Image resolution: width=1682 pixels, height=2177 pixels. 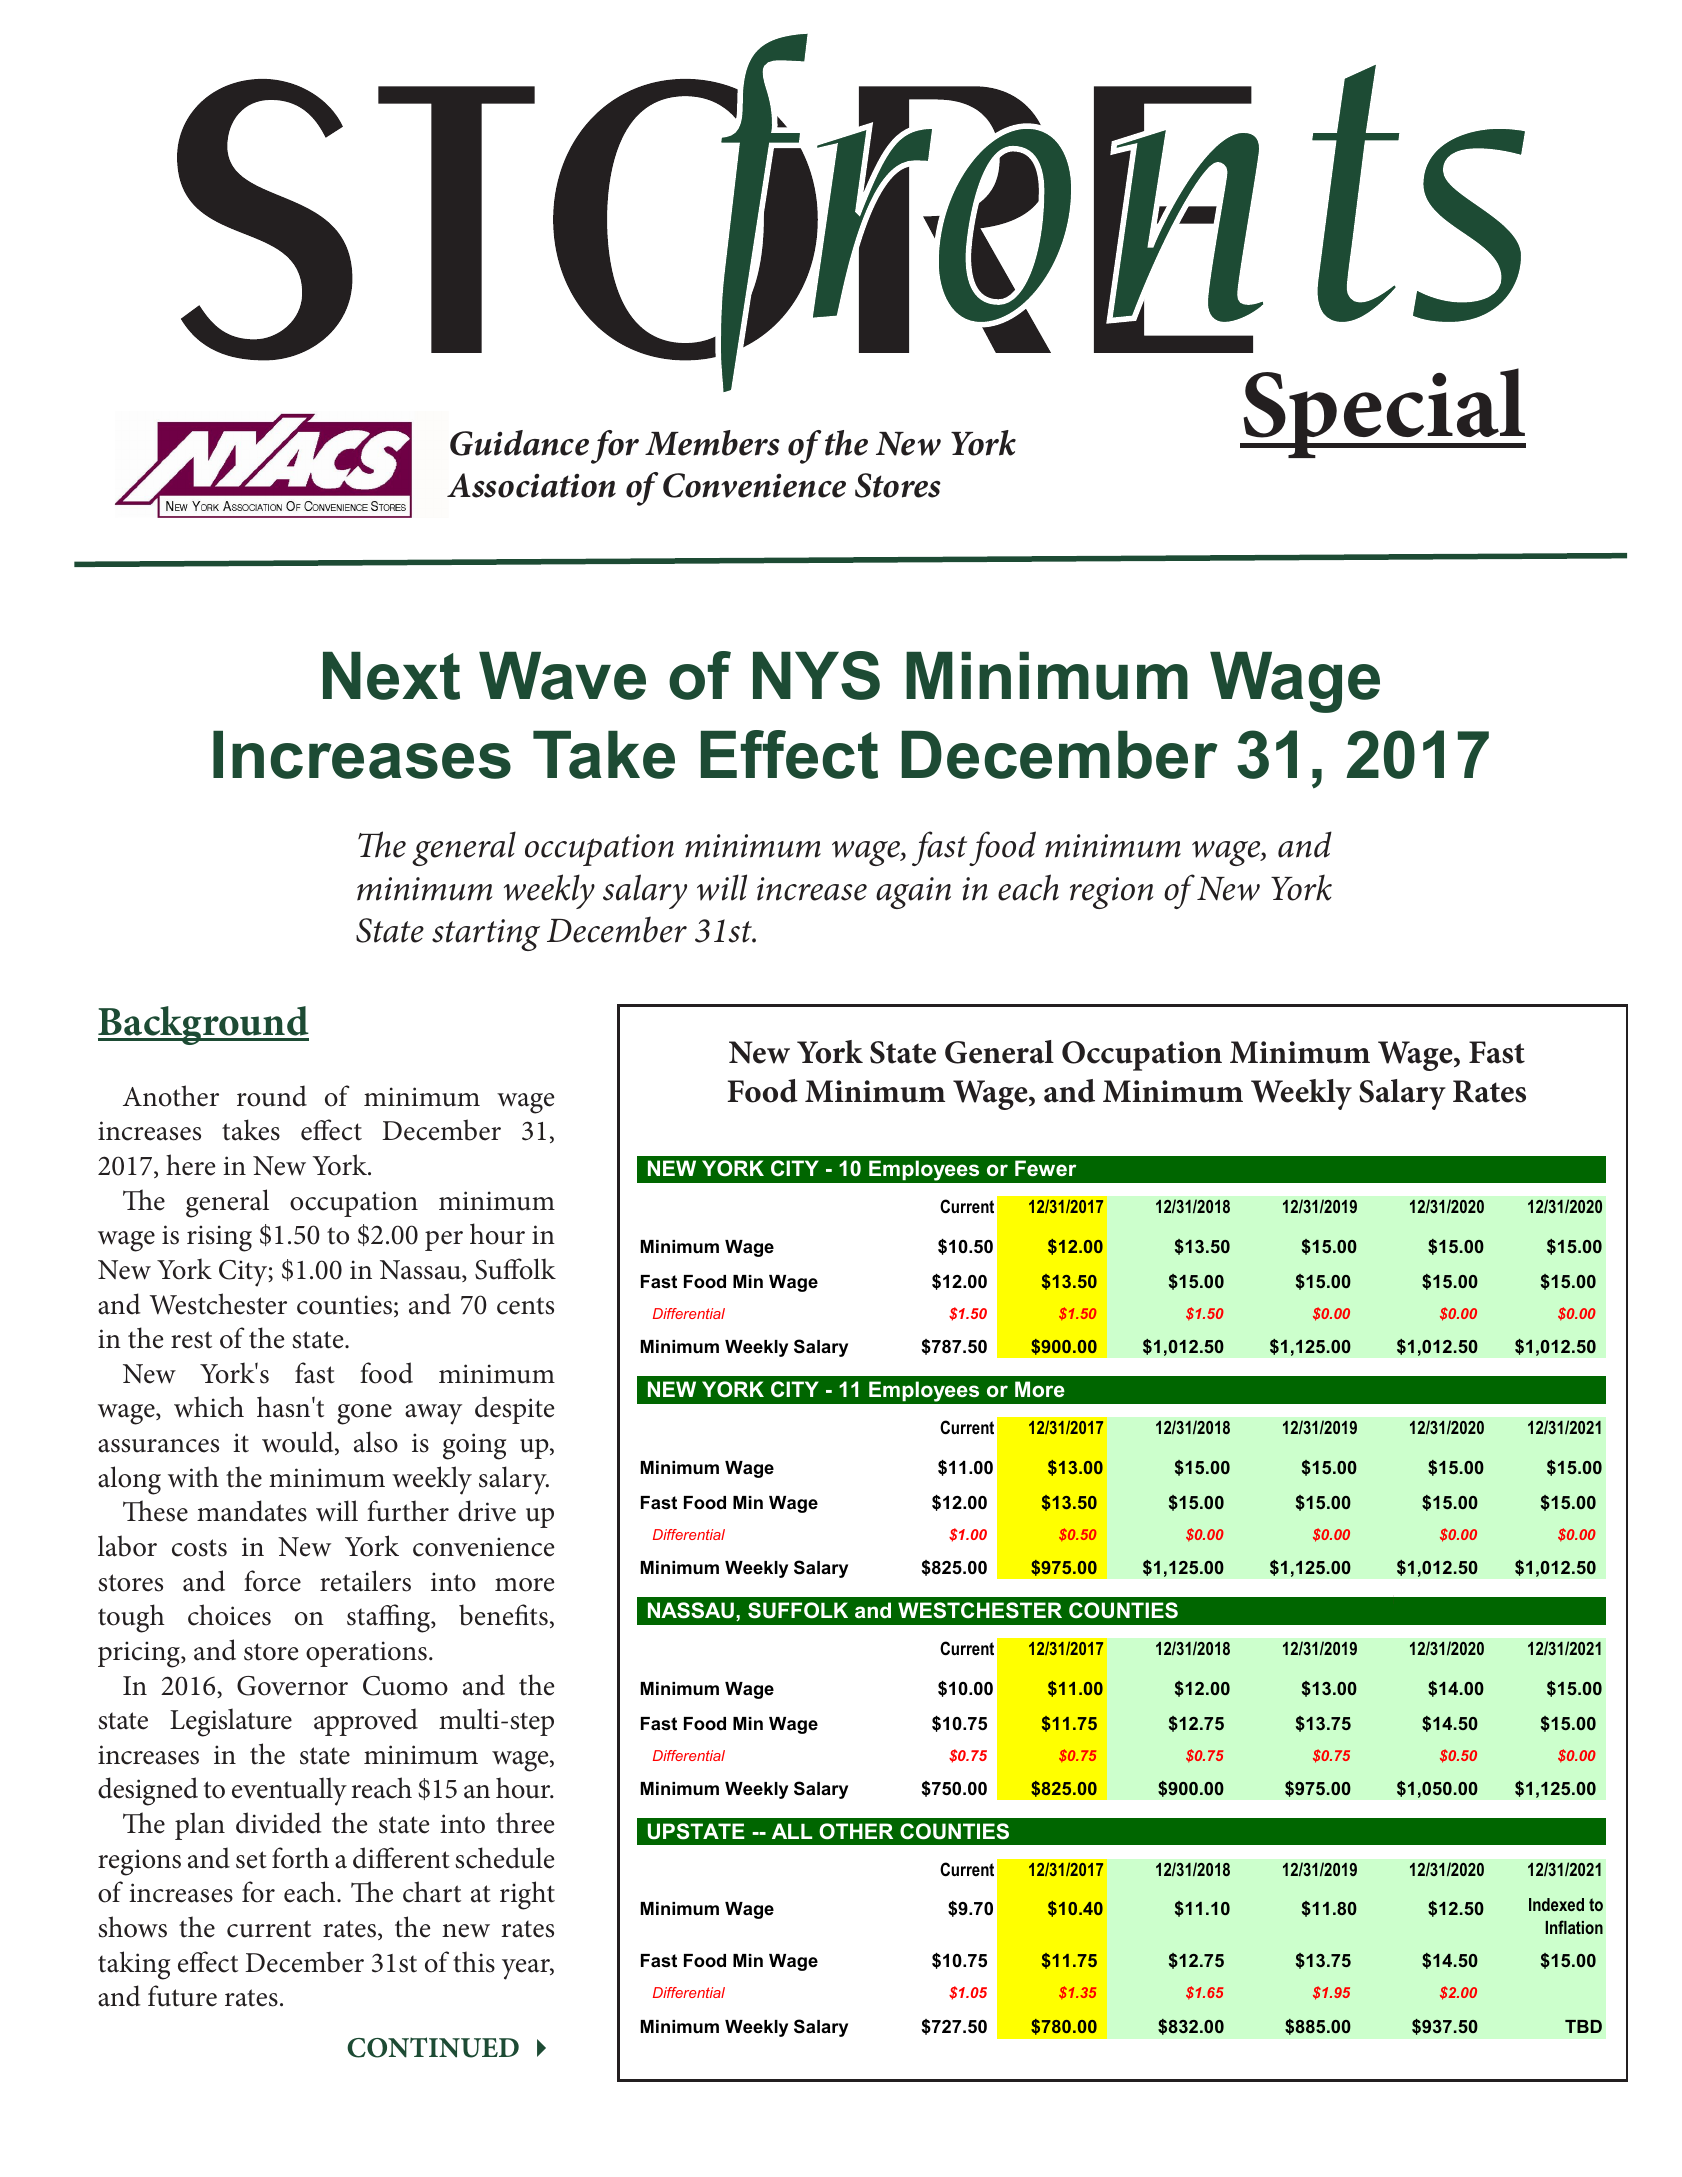 What do you see at coordinates (1383, 413) in the document?
I see `Special` at bounding box center [1383, 413].
